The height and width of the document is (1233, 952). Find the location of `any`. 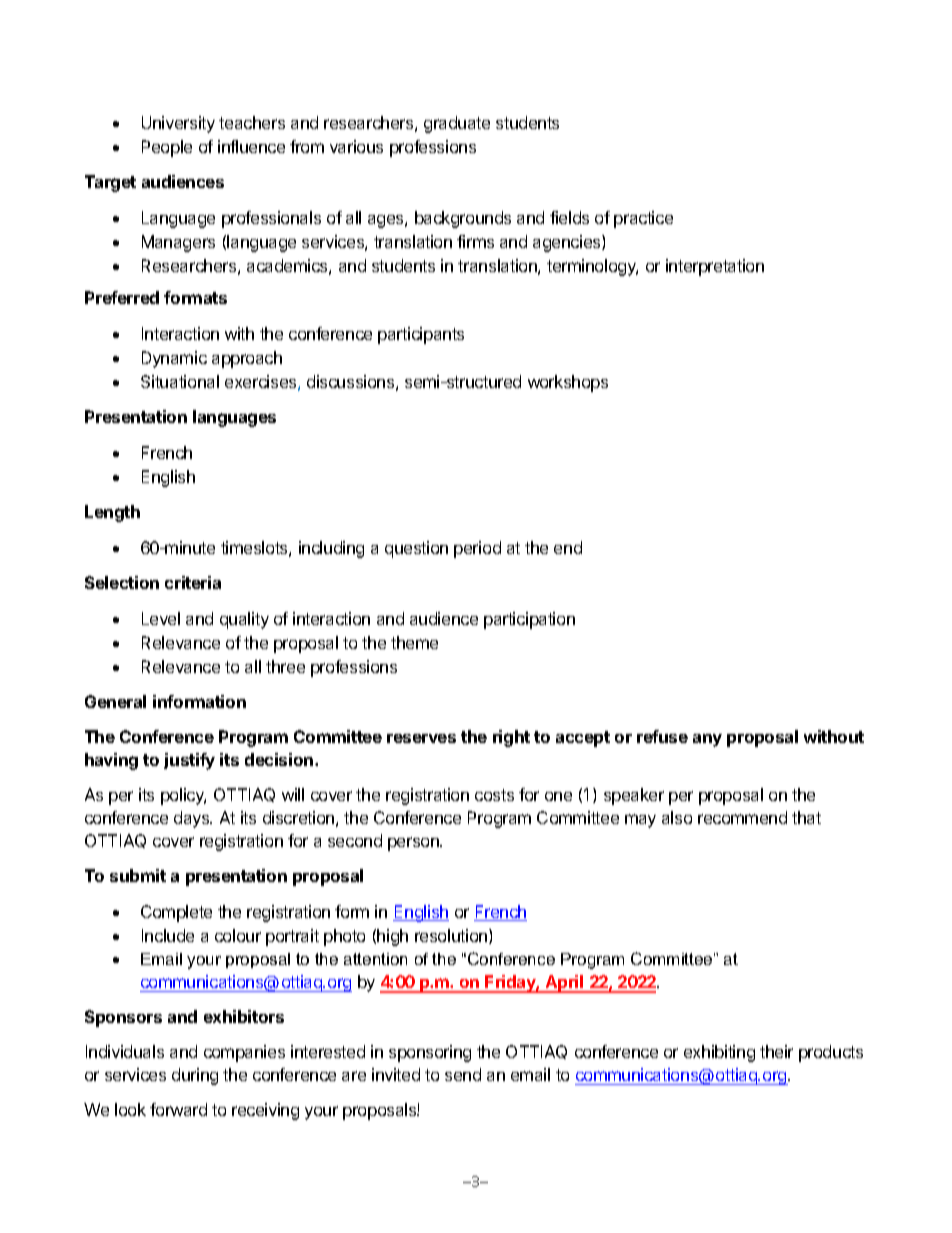

any is located at coordinates (707, 740).
